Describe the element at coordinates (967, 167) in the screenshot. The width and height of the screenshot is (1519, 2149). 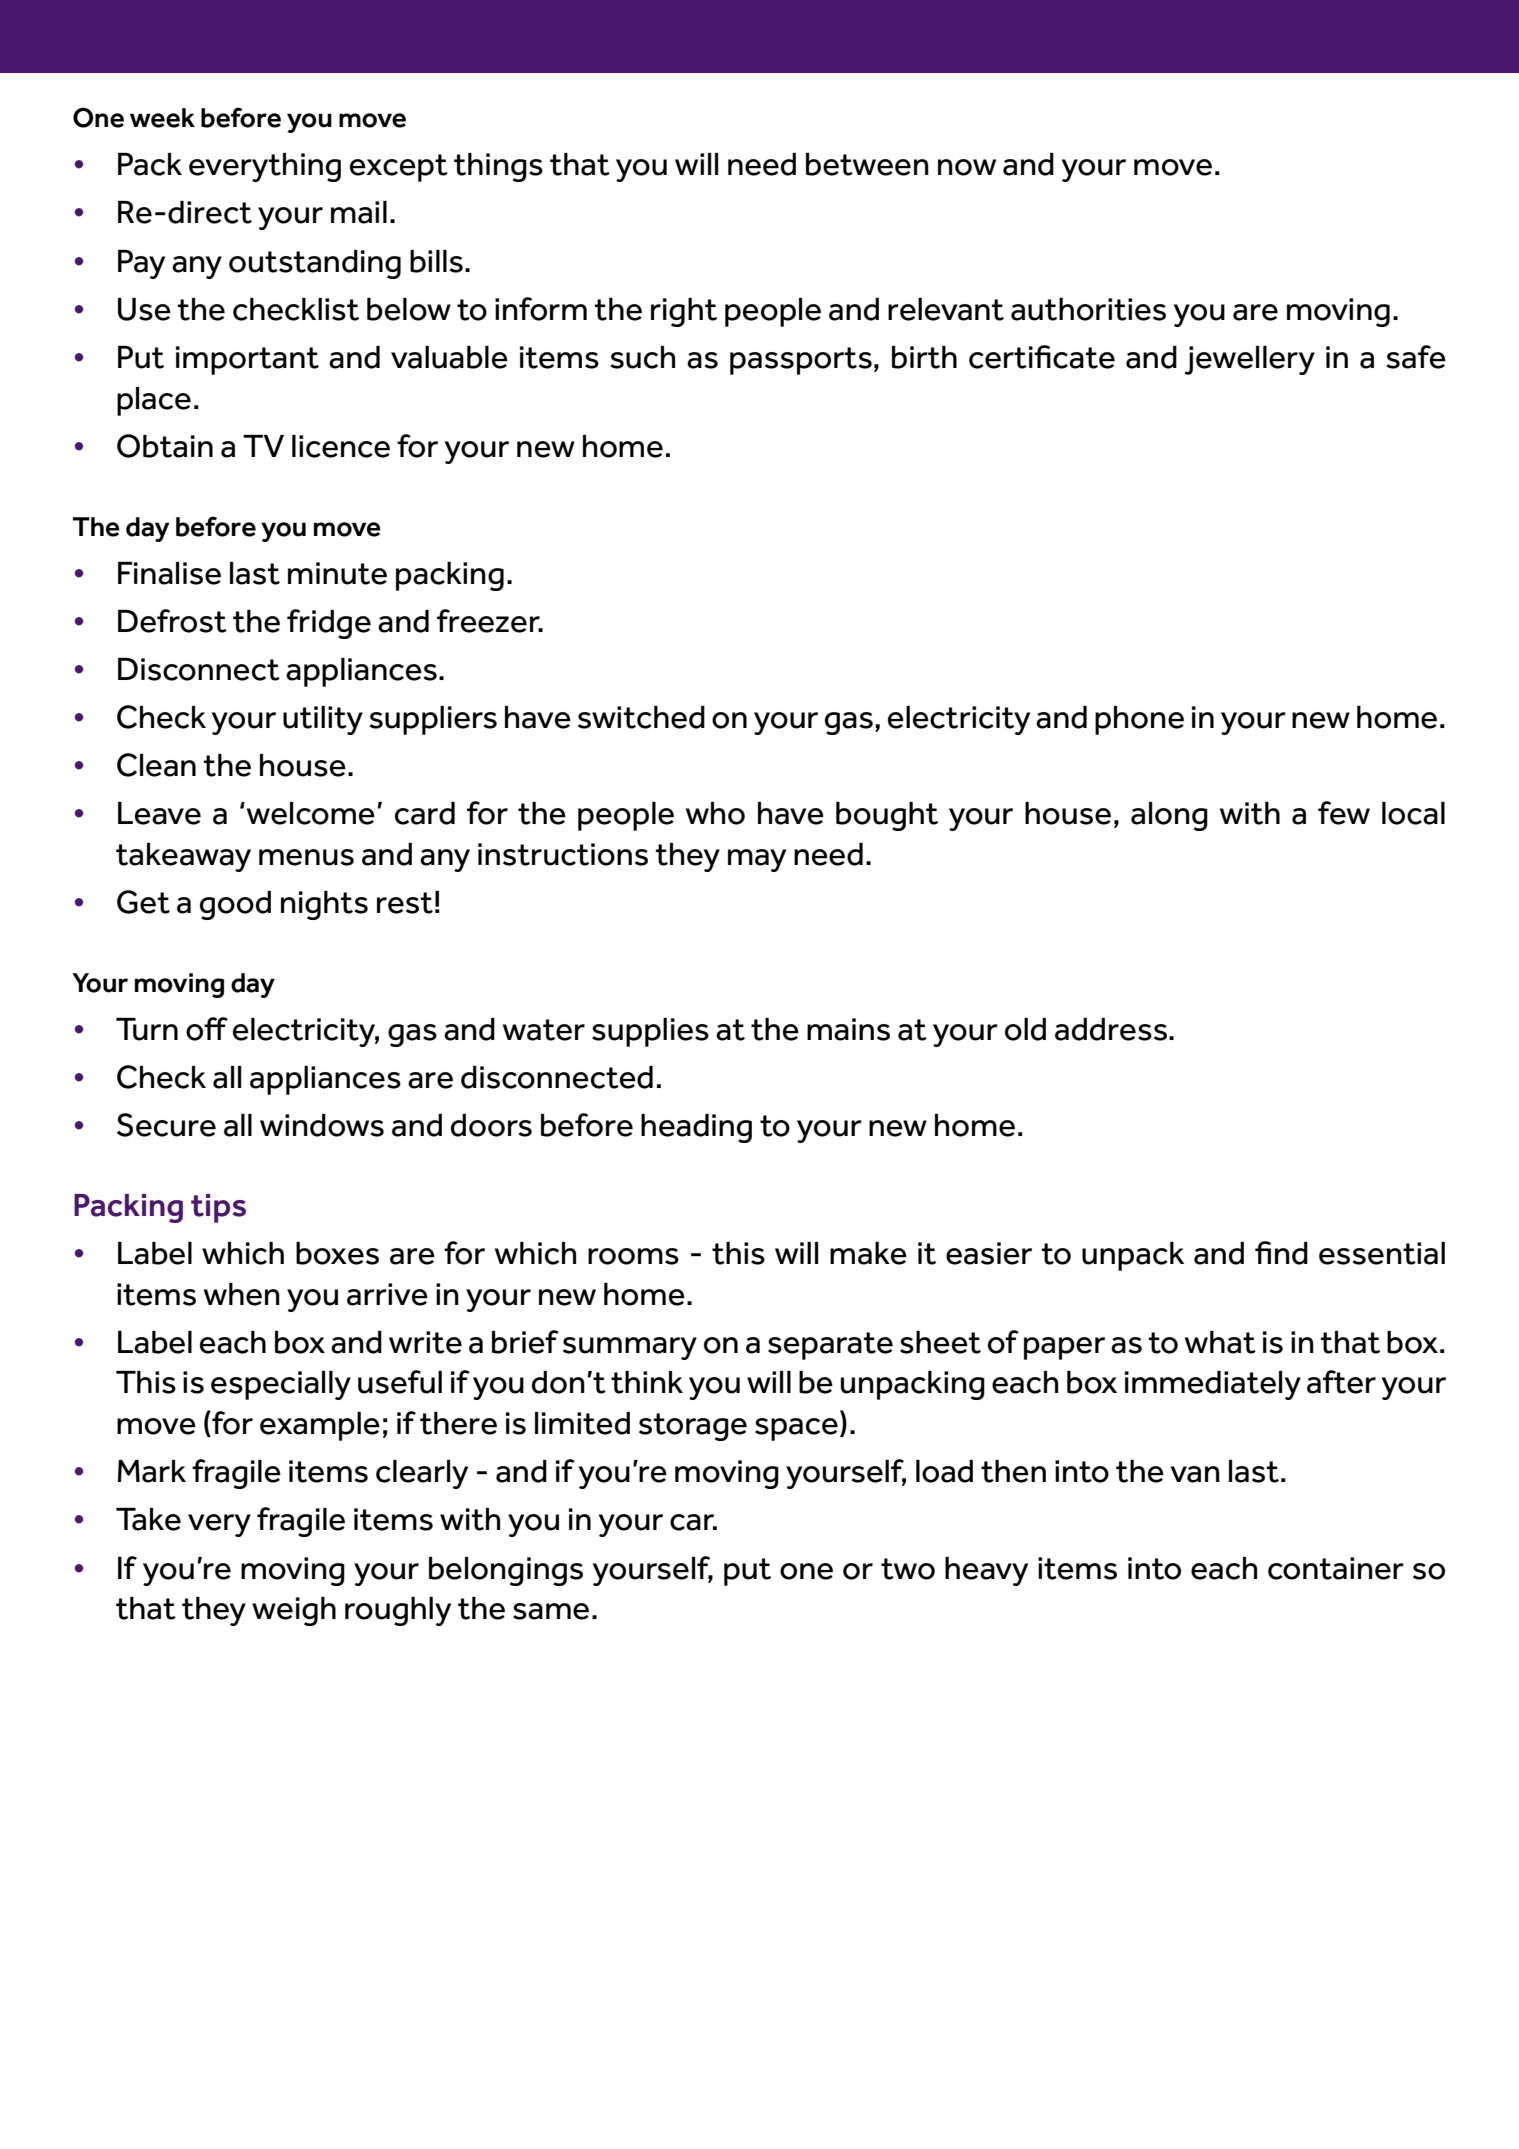
I see `now` at that location.
